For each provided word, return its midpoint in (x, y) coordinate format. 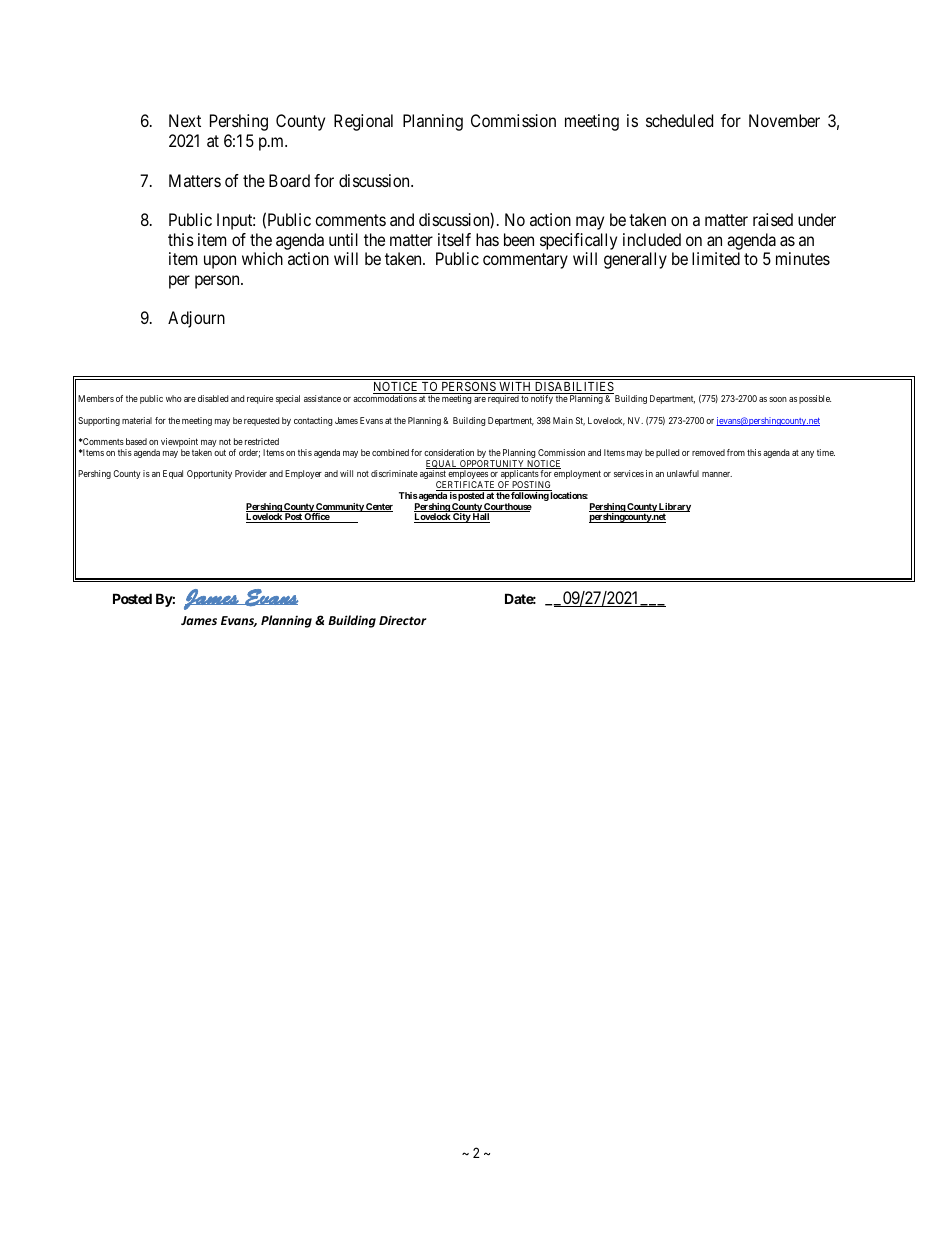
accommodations (385, 398)
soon (778, 399)
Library (674, 508)
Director (403, 620)
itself (454, 239)
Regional (363, 122)
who (174, 398)
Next (185, 120)
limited (716, 258)
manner (717, 474)
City (461, 518)
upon (220, 262)
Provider (251, 473)
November (784, 120)
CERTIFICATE (466, 486)
